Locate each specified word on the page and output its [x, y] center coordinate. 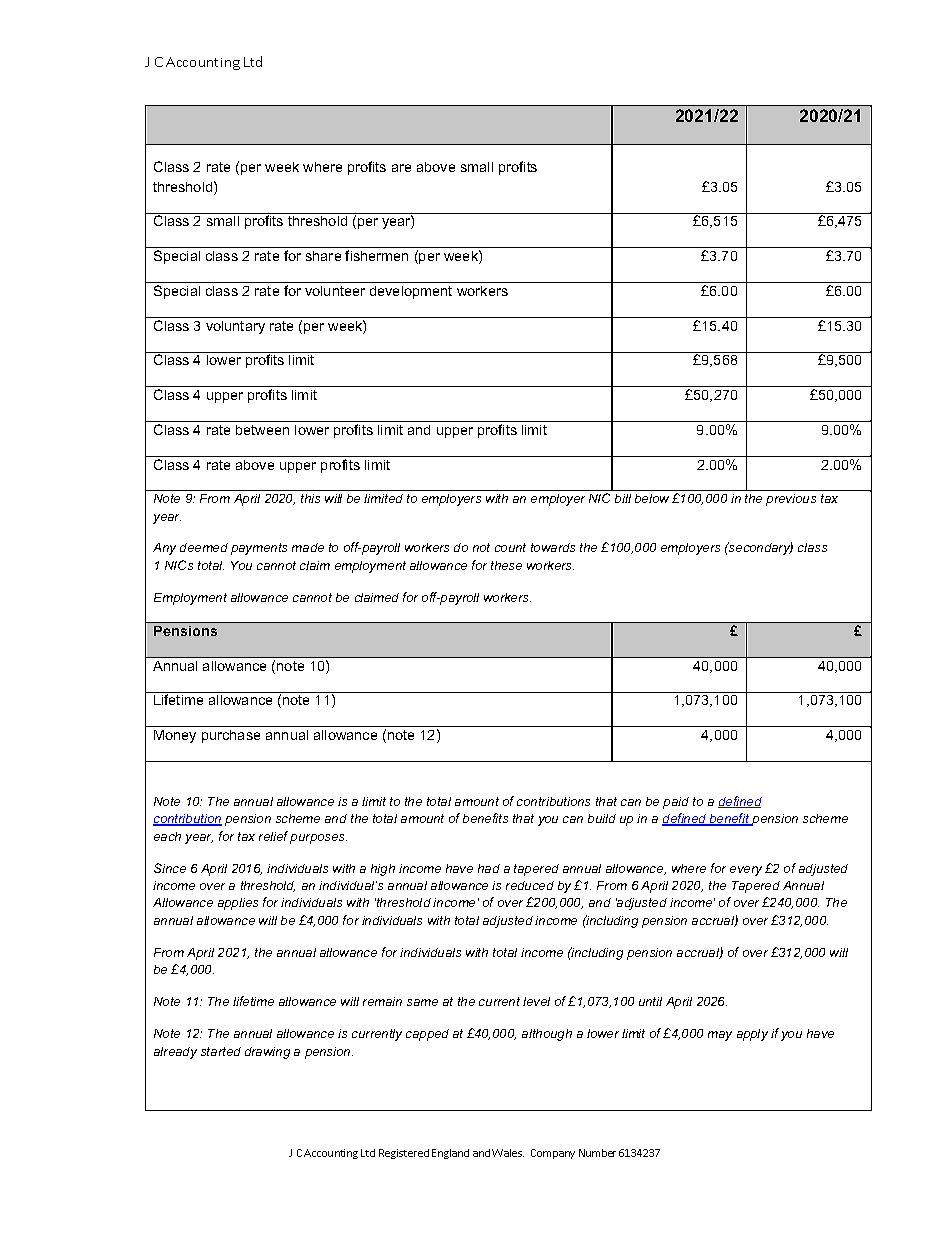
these [506, 565]
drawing [267, 1053]
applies [238, 904]
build [602, 818]
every [746, 871]
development [411, 292]
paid [676, 803]
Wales [508, 1153]
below [652, 498]
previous [791, 500]
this [310, 498]
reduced [530, 885]
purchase [231, 736]
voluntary [235, 327]
